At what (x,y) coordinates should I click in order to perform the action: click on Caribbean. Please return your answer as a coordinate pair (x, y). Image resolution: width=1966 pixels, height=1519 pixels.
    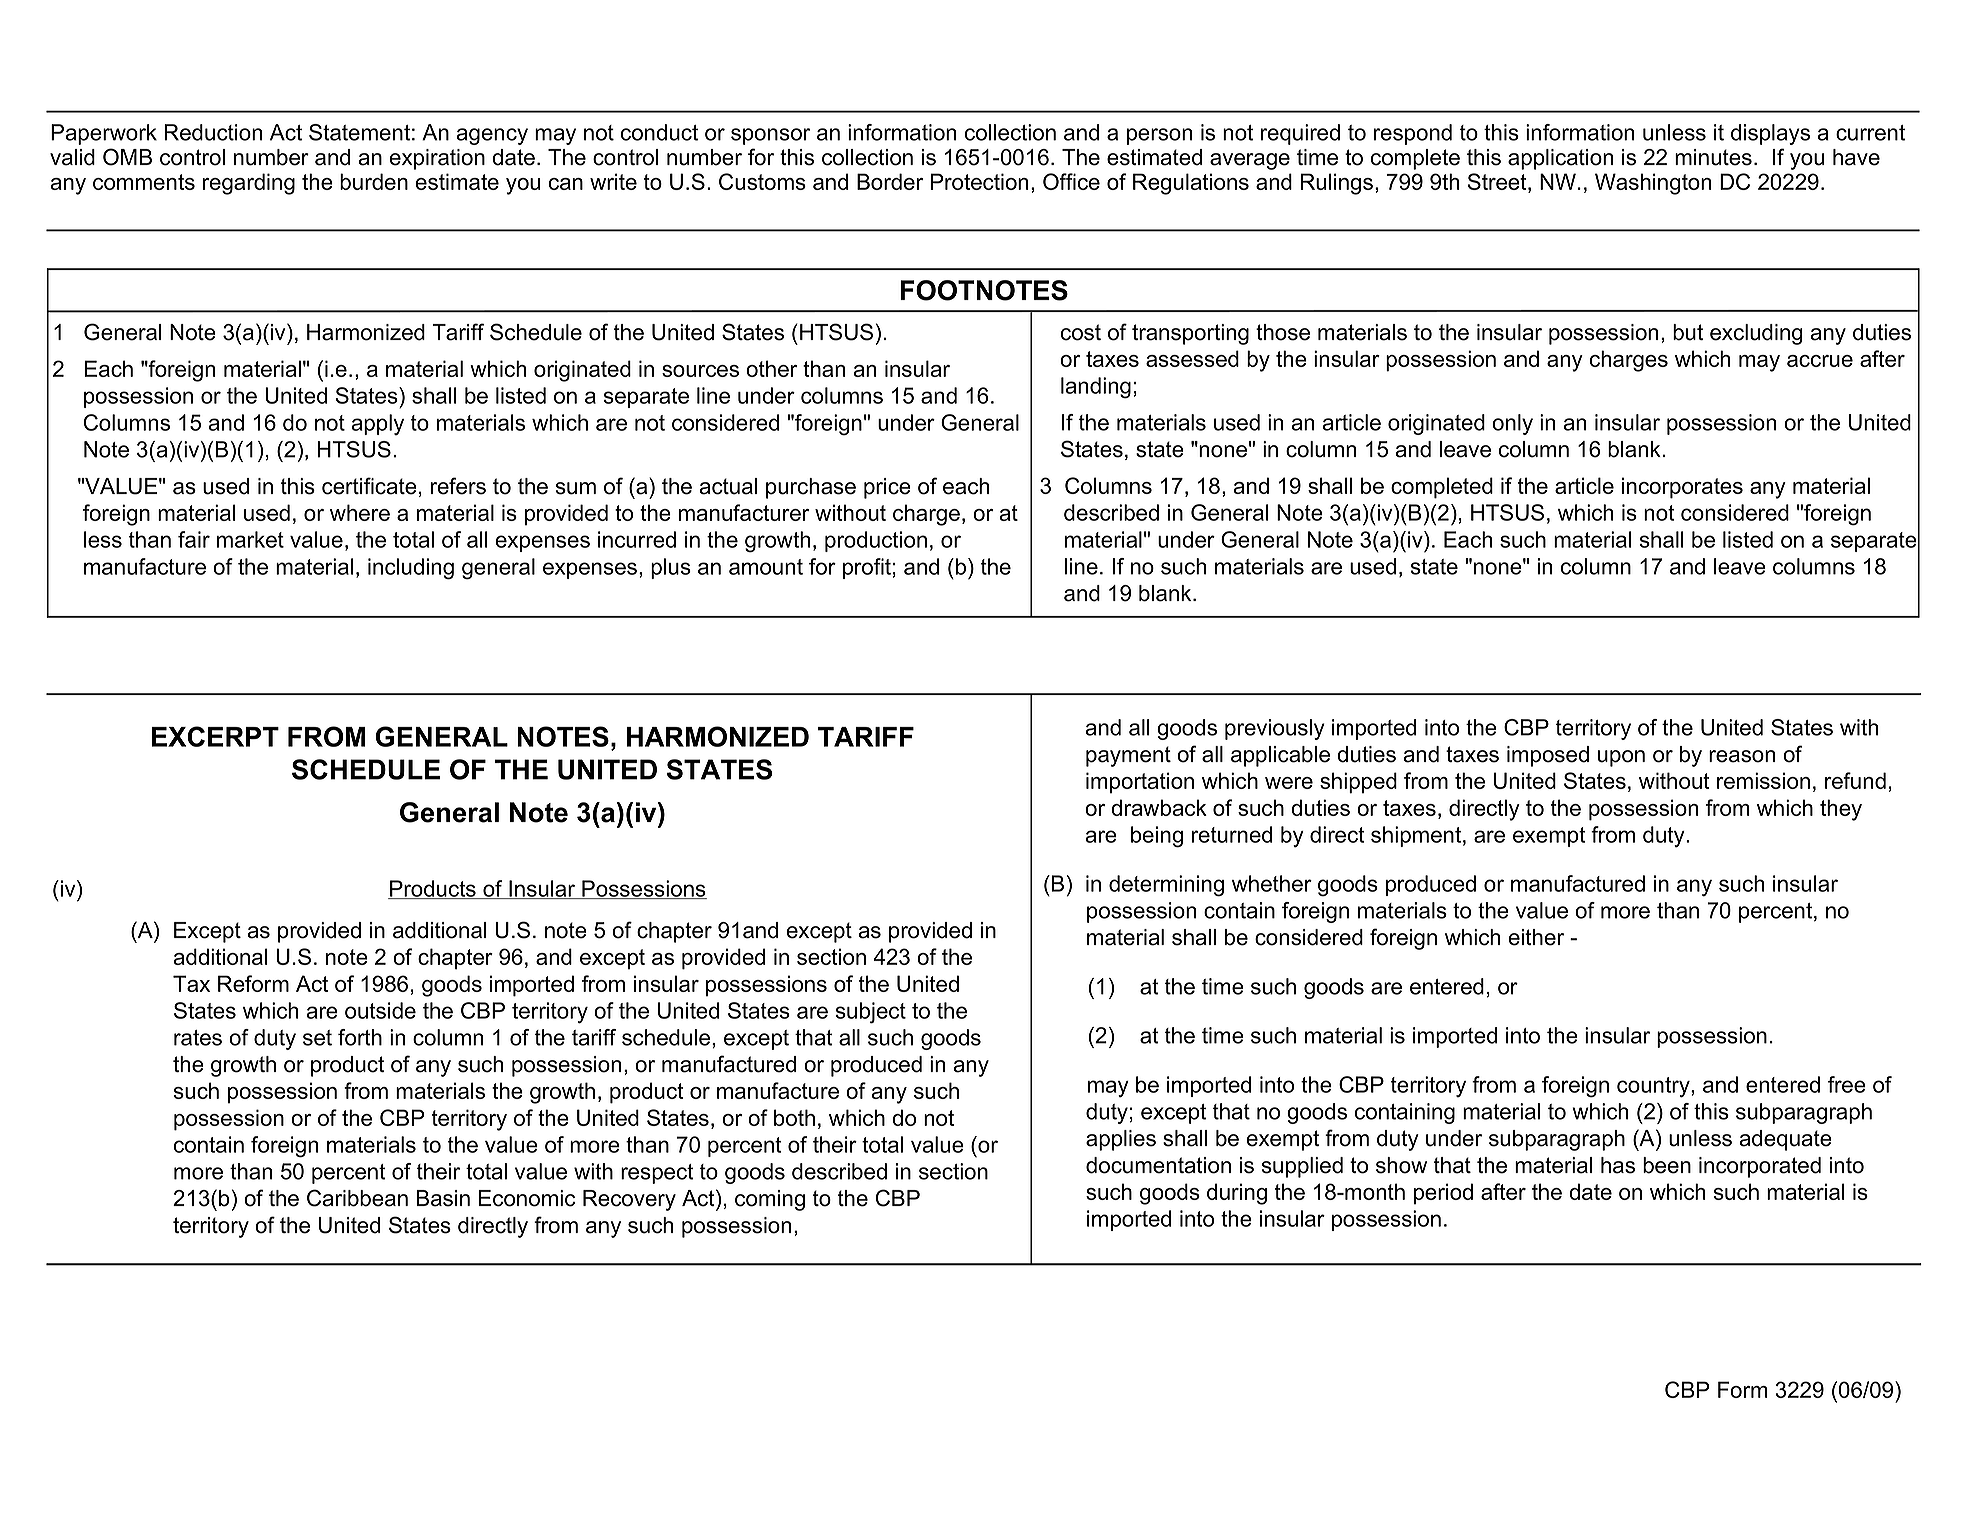
    Looking at the image, I should click on (357, 1198).
